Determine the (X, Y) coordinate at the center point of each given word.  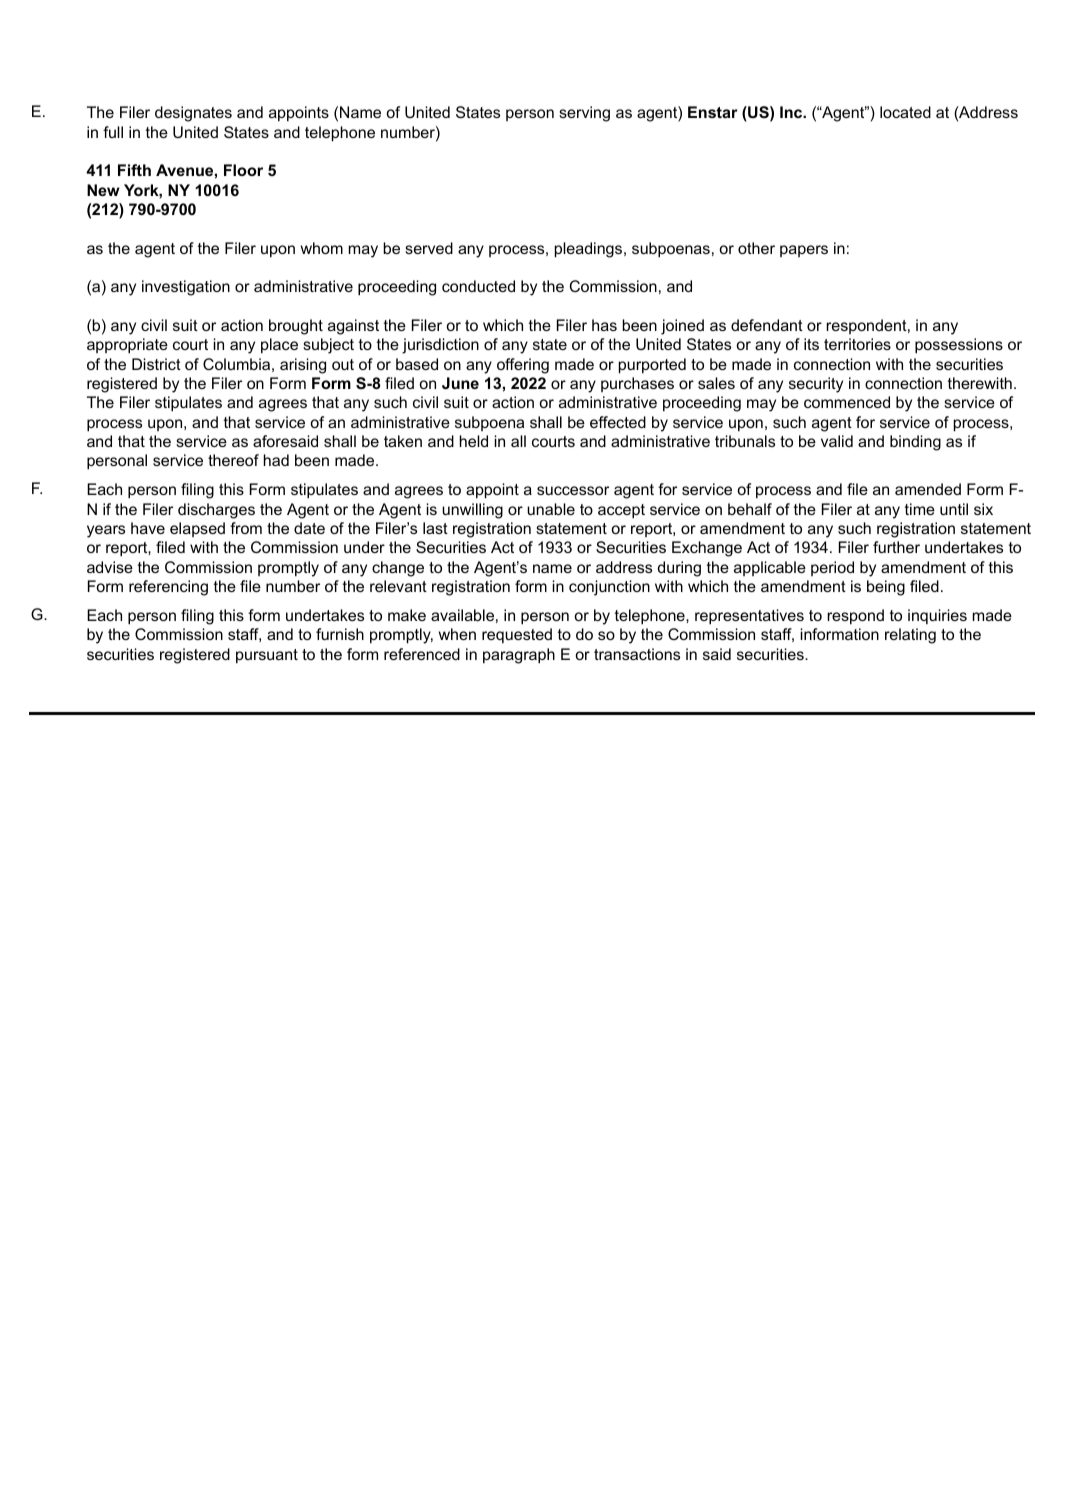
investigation (186, 288)
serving (584, 114)
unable (551, 509)
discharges (216, 511)
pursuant (267, 656)
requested (517, 635)
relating (910, 636)
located (905, 112)
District (156, 364)
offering (523, 366)
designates (193, 114)
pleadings (590, 250)
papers (804, 251)
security (816, 385)
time (920, 509)
